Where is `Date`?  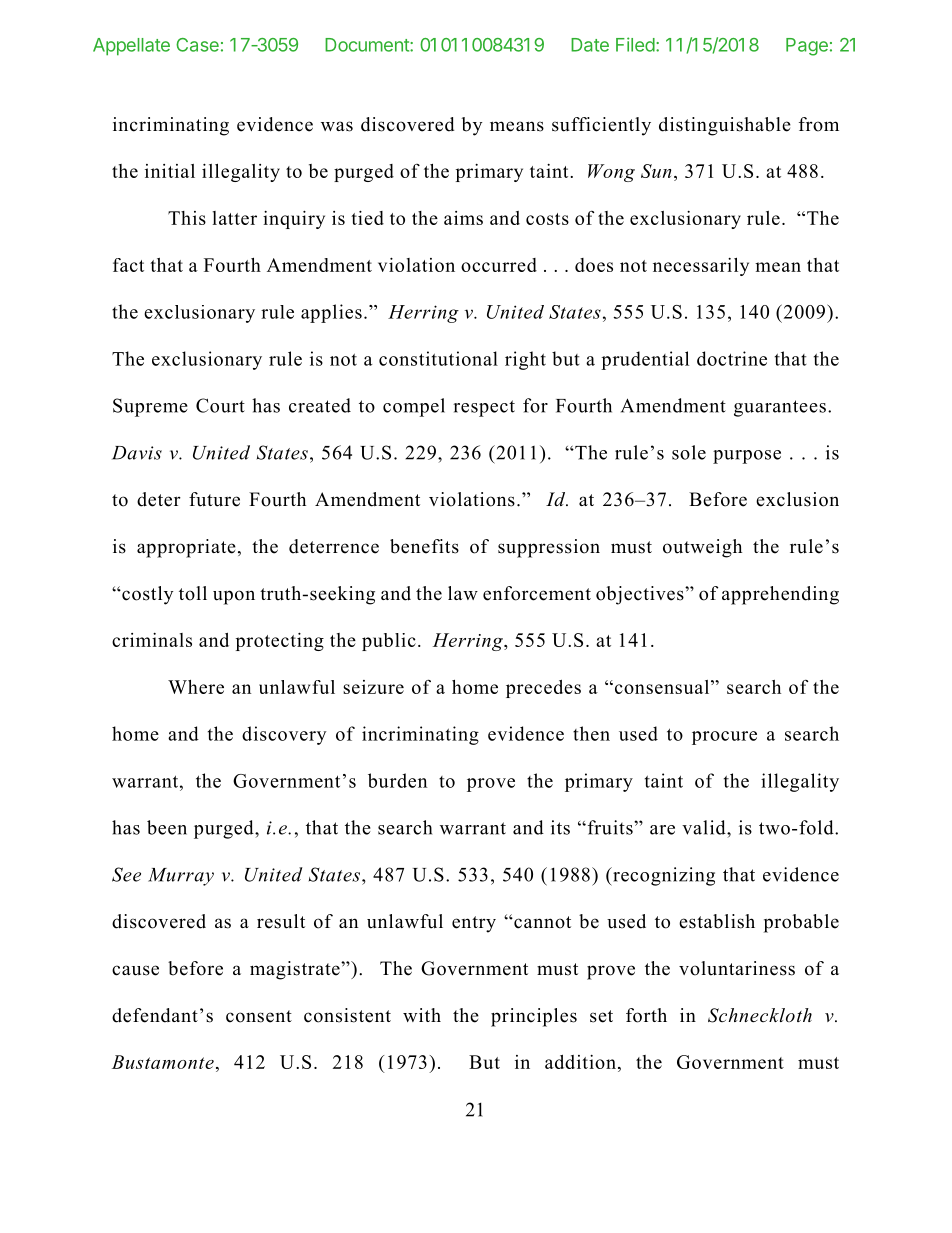 Date is located at coordinates (590, 45).
